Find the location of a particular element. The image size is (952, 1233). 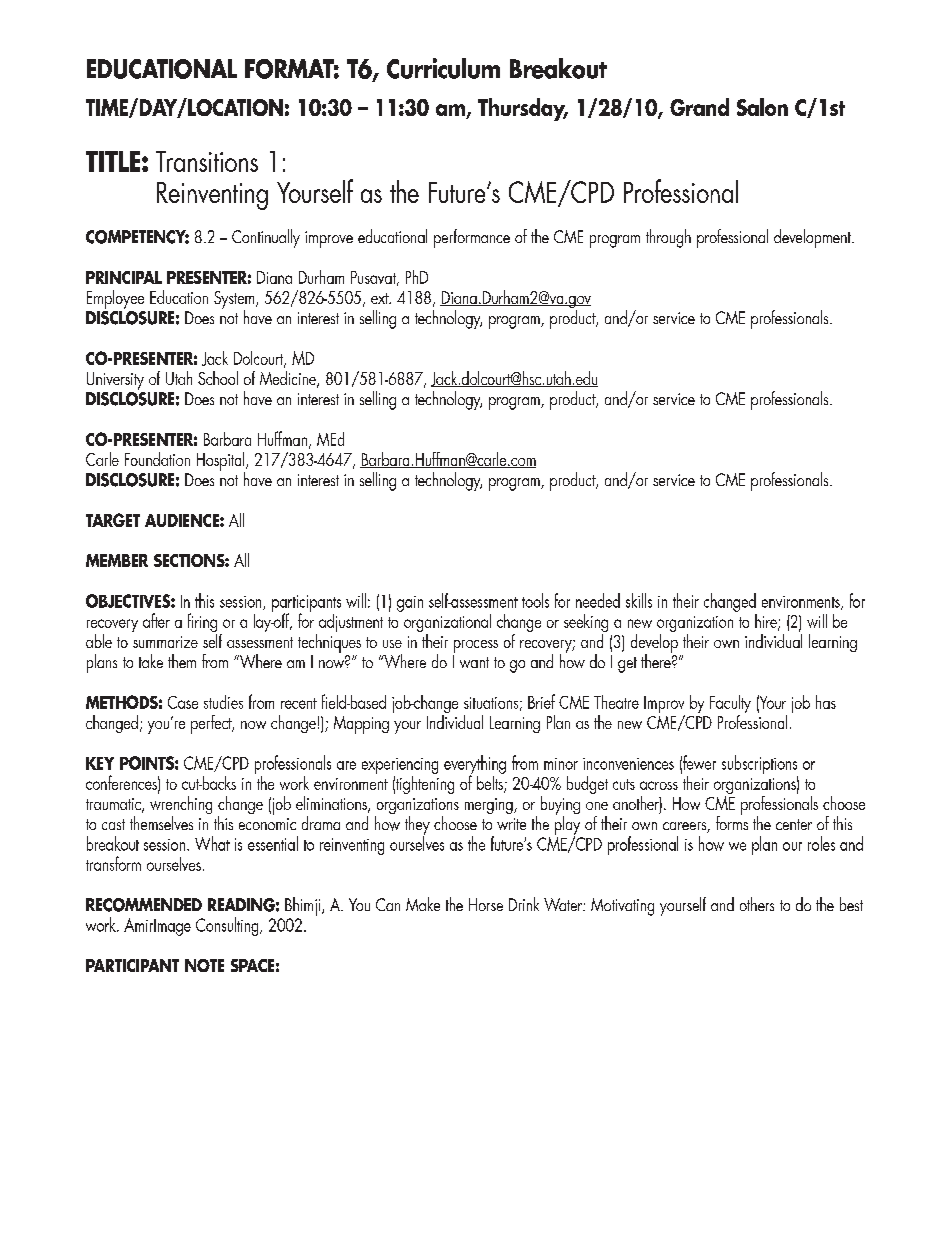

Transitions is located at coordinates (207, 161).
